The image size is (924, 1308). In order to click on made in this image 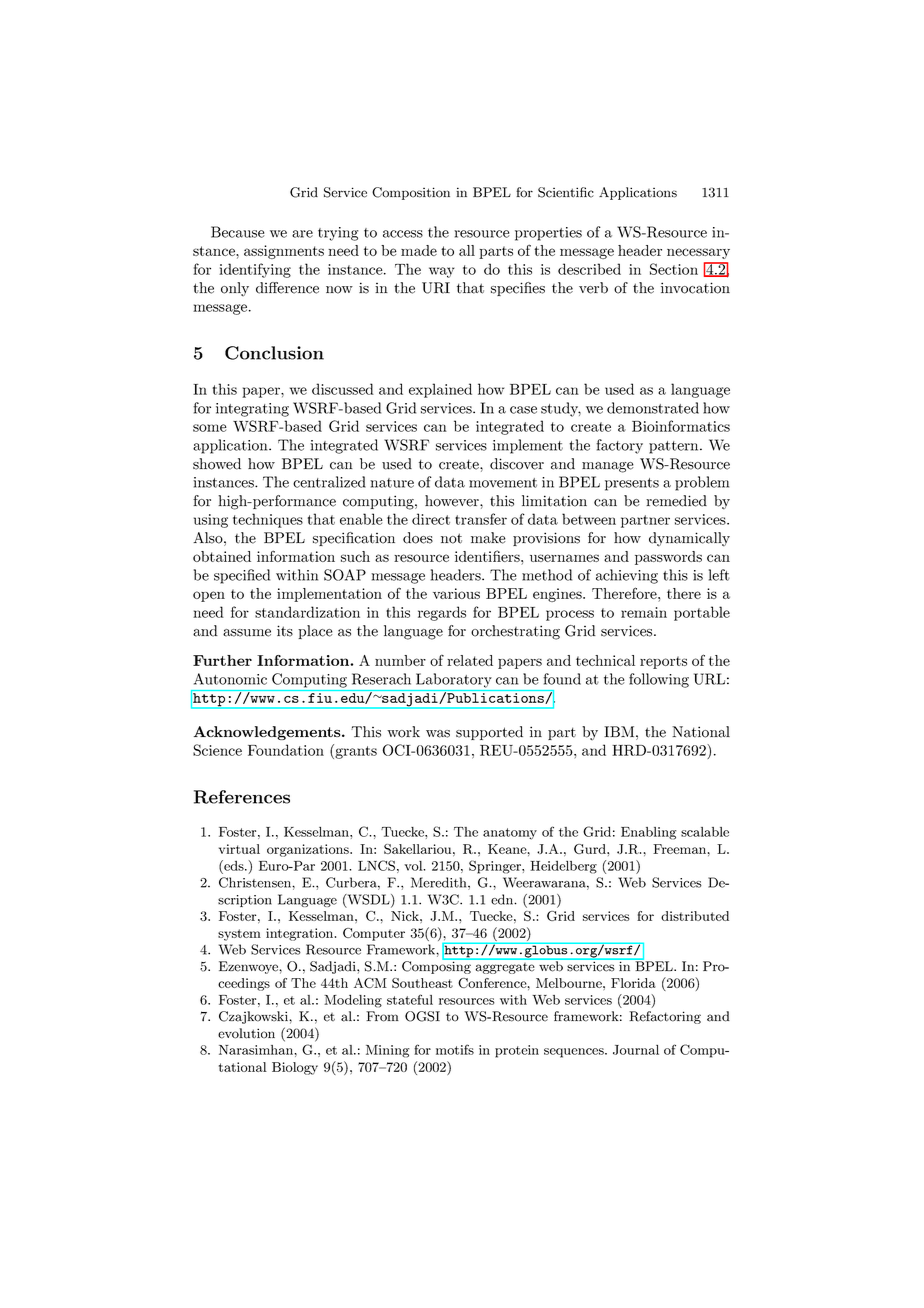, I will do `click(419, 250)`.
